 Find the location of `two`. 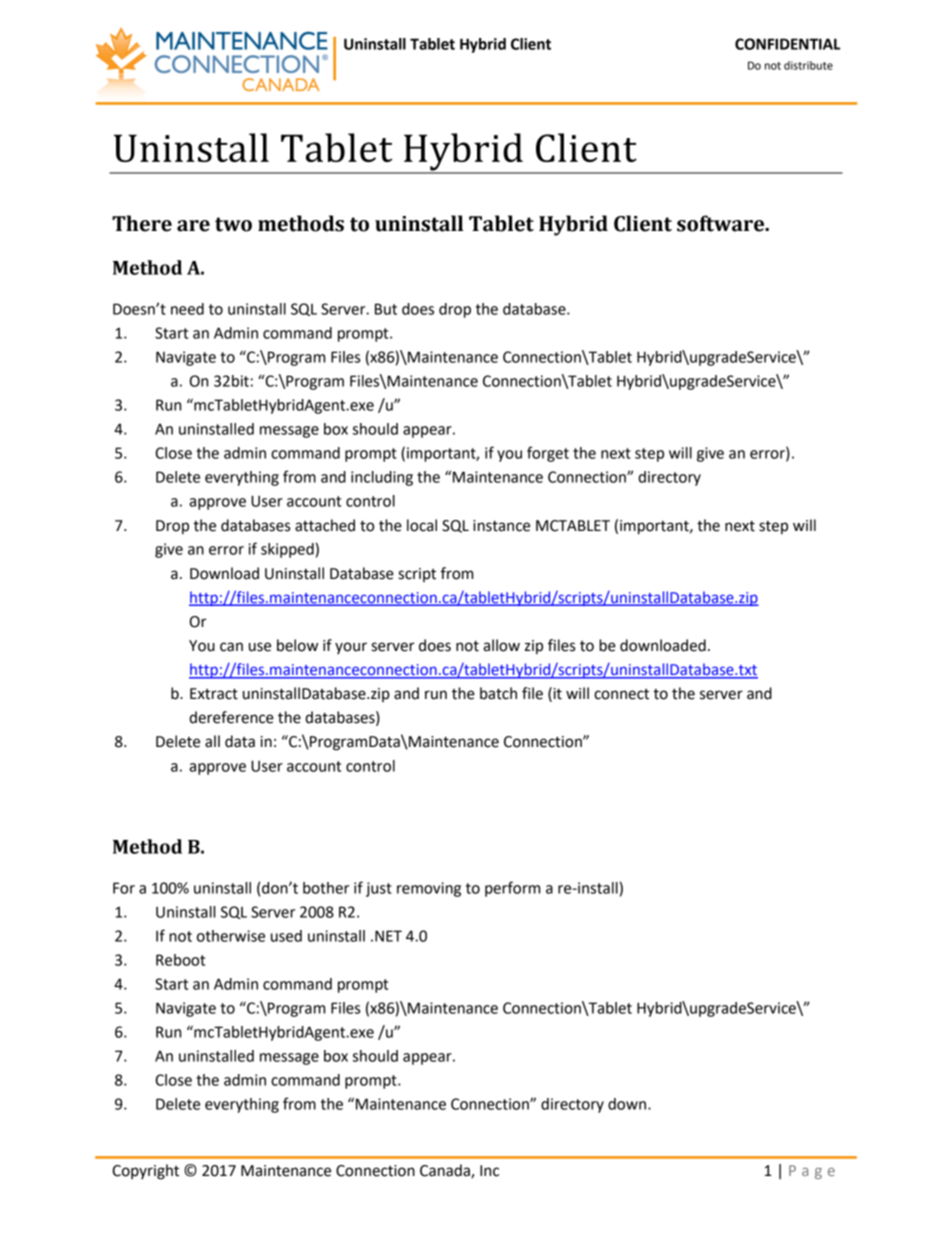

two is located at coordinates (233, 224).
